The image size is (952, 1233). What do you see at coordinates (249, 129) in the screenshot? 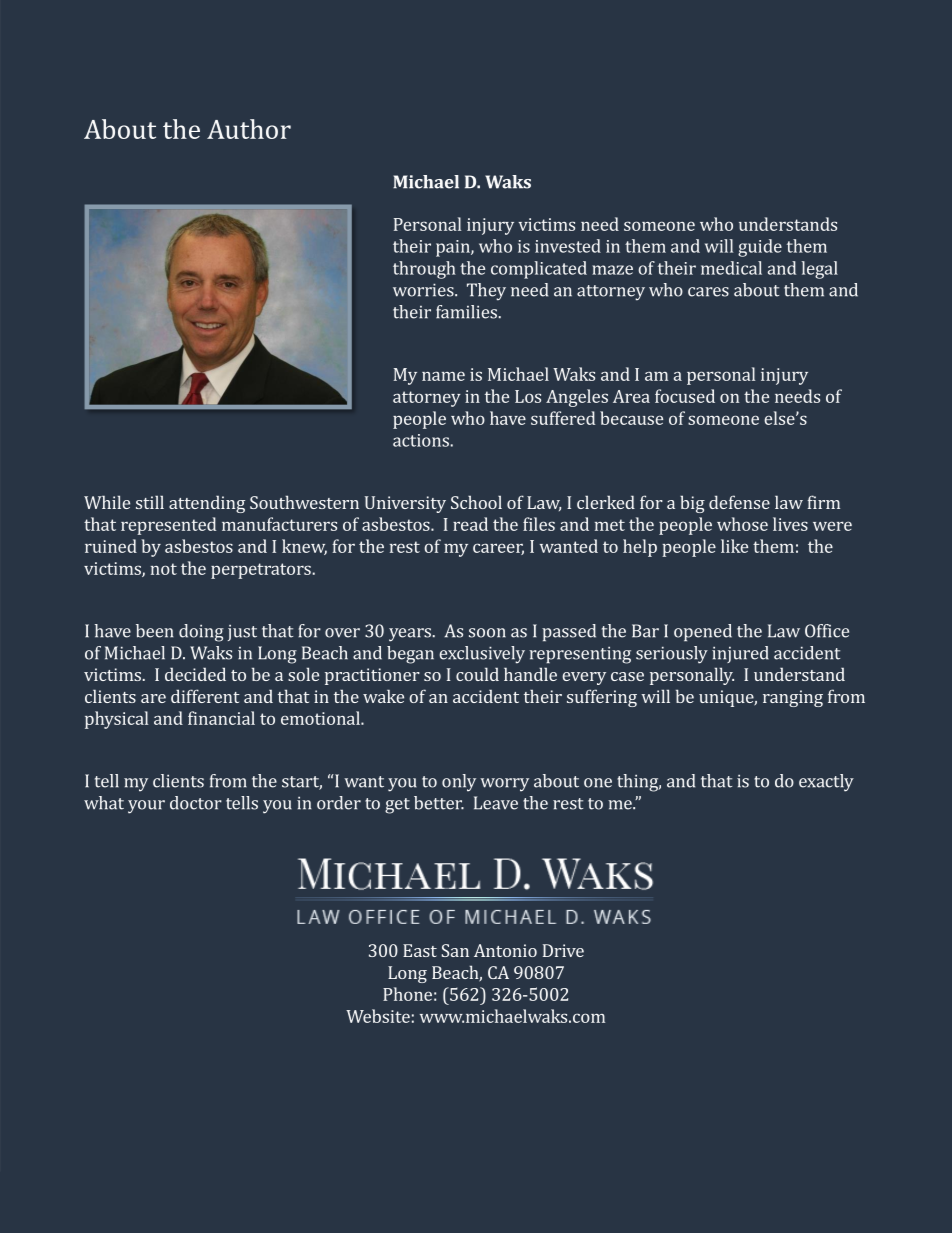
I see `Author` at bounding box center [249, 129].
